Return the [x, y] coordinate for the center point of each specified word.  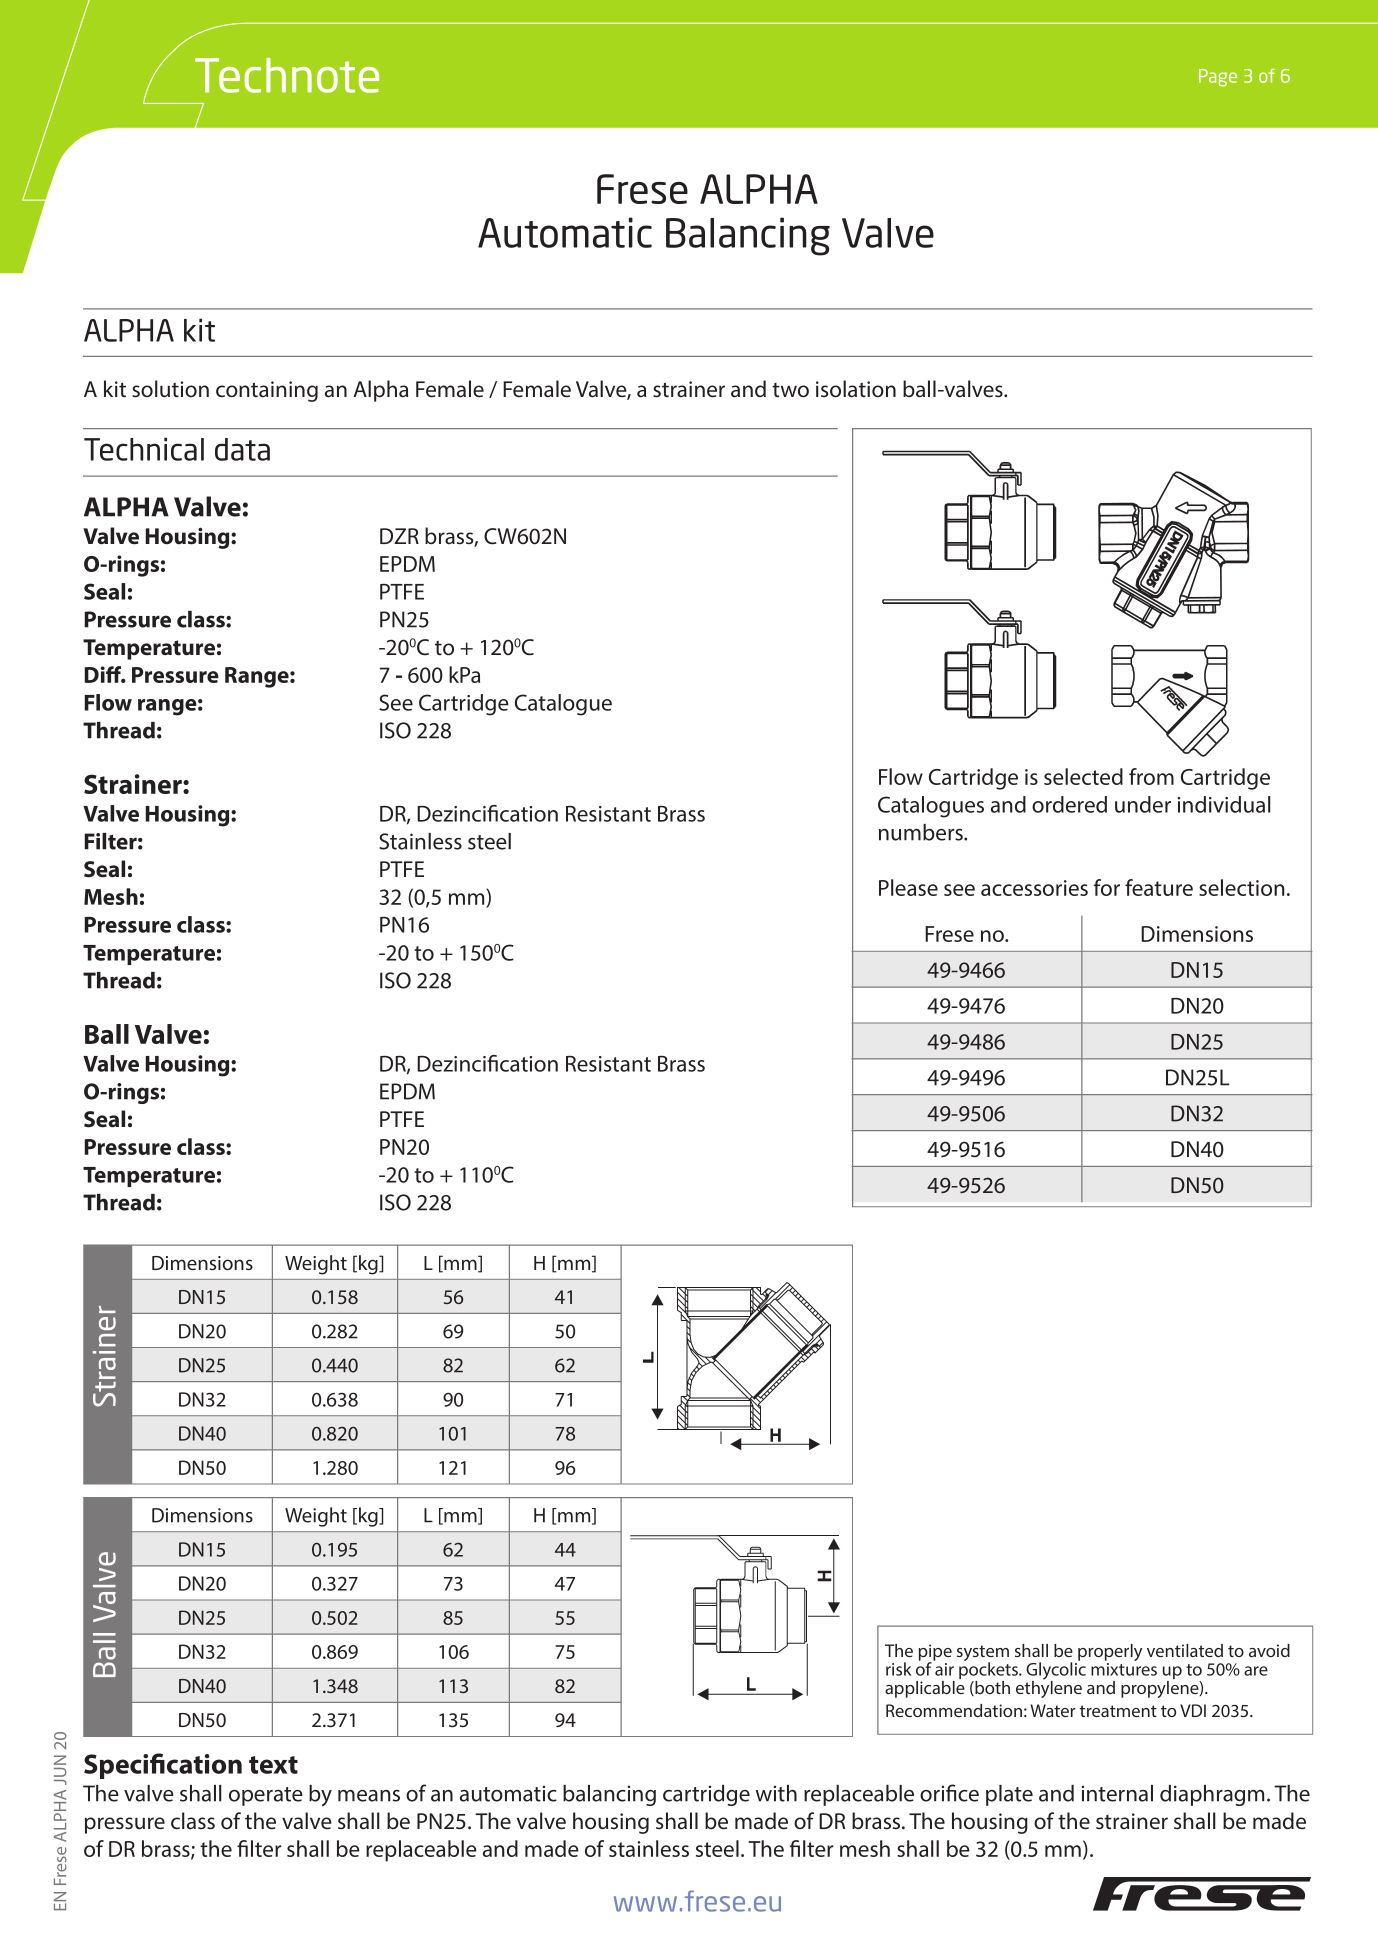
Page [1218, 78]
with [776, 1793]
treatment [1118, 1711]
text [273, 1765]
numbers [922, 832]
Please [908, 887]
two [790, 390]
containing [267, 391]
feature [1159, 887]
